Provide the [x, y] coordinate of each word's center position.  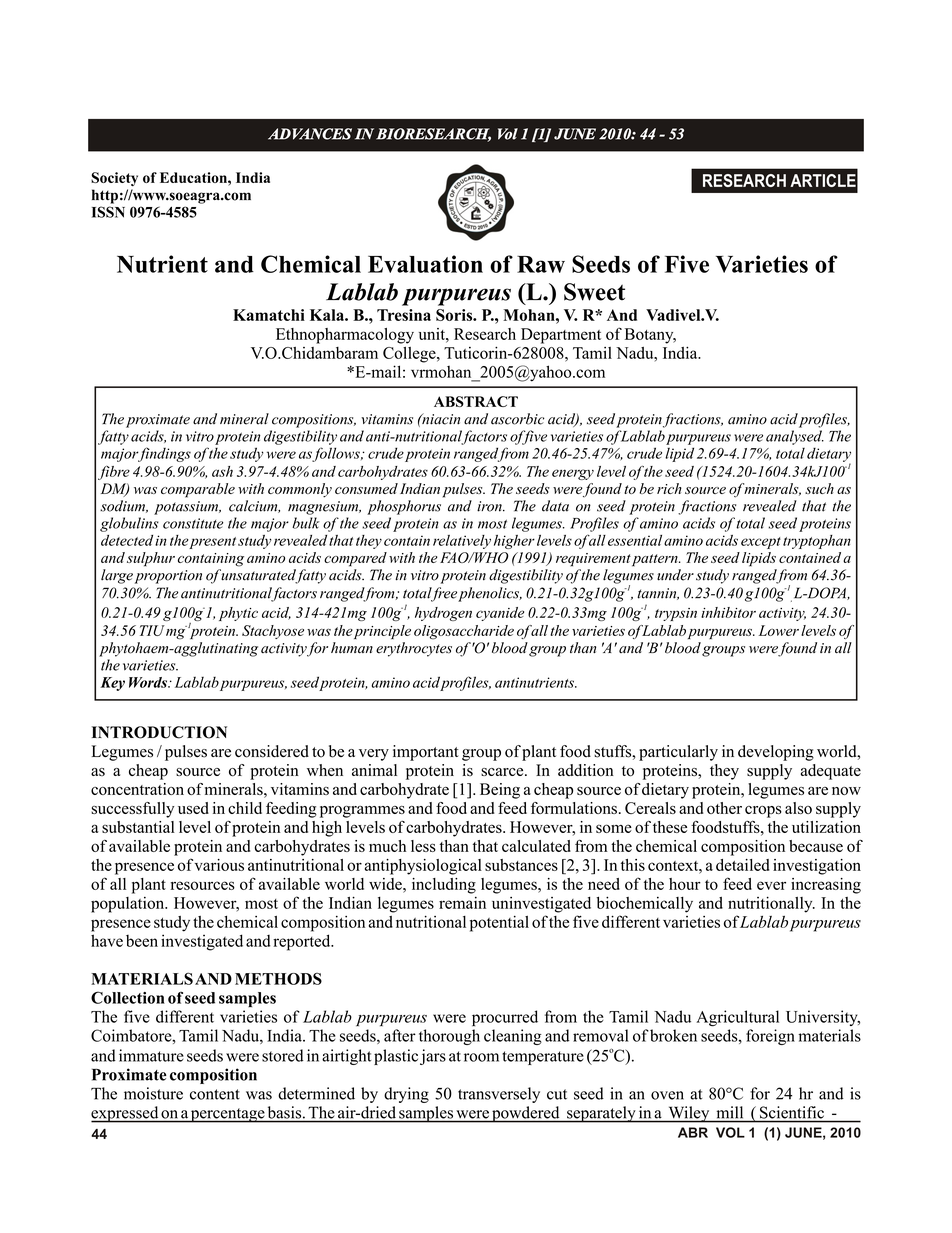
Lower [779, 630]
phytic [238, 614]
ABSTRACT [476, 401]
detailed [742, 865]
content [215, 1094]
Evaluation [425, 264]
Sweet [594, 292]
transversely [499, 1095]
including [444, 886]
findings [163, 454]
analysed [795, 437]
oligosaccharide [464, 632]
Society [114, 179]
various [219, 865]
